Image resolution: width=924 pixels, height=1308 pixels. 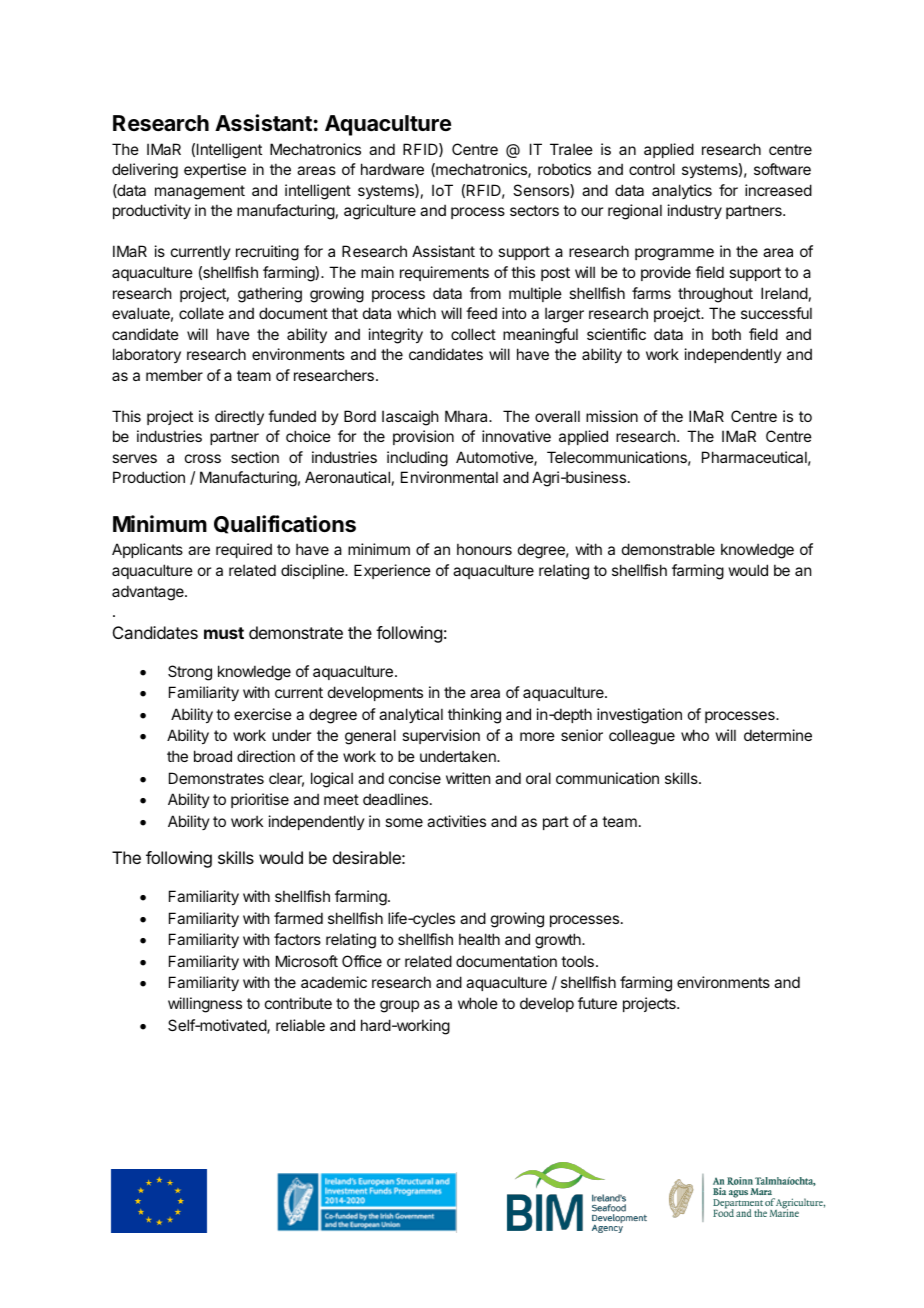 What do you see at coordinates (203, 458) in the document?
I see `cross` at bounding box center [203, 458].
